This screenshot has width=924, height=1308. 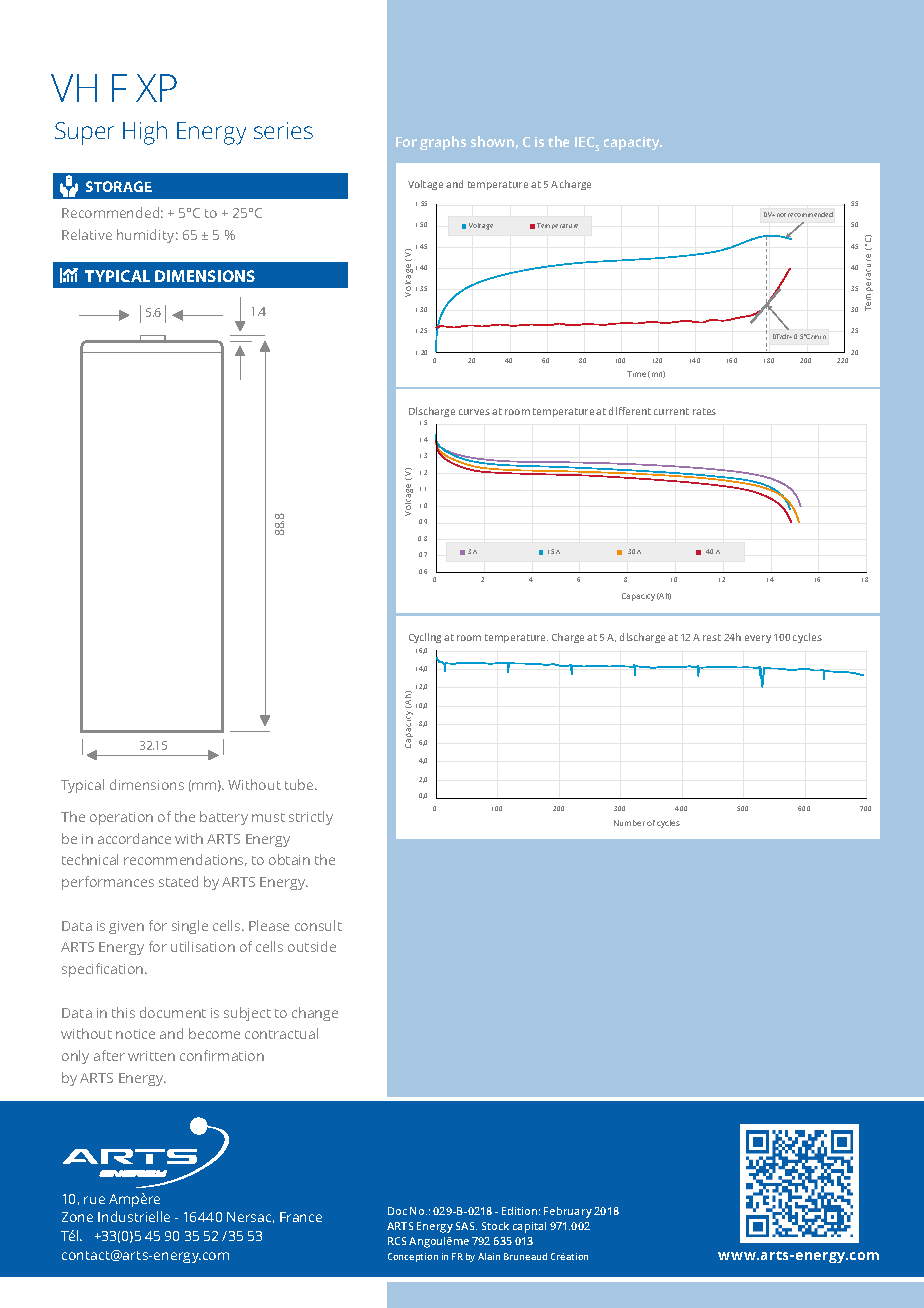 I want to click on Number, so click(x=629, y=823).
